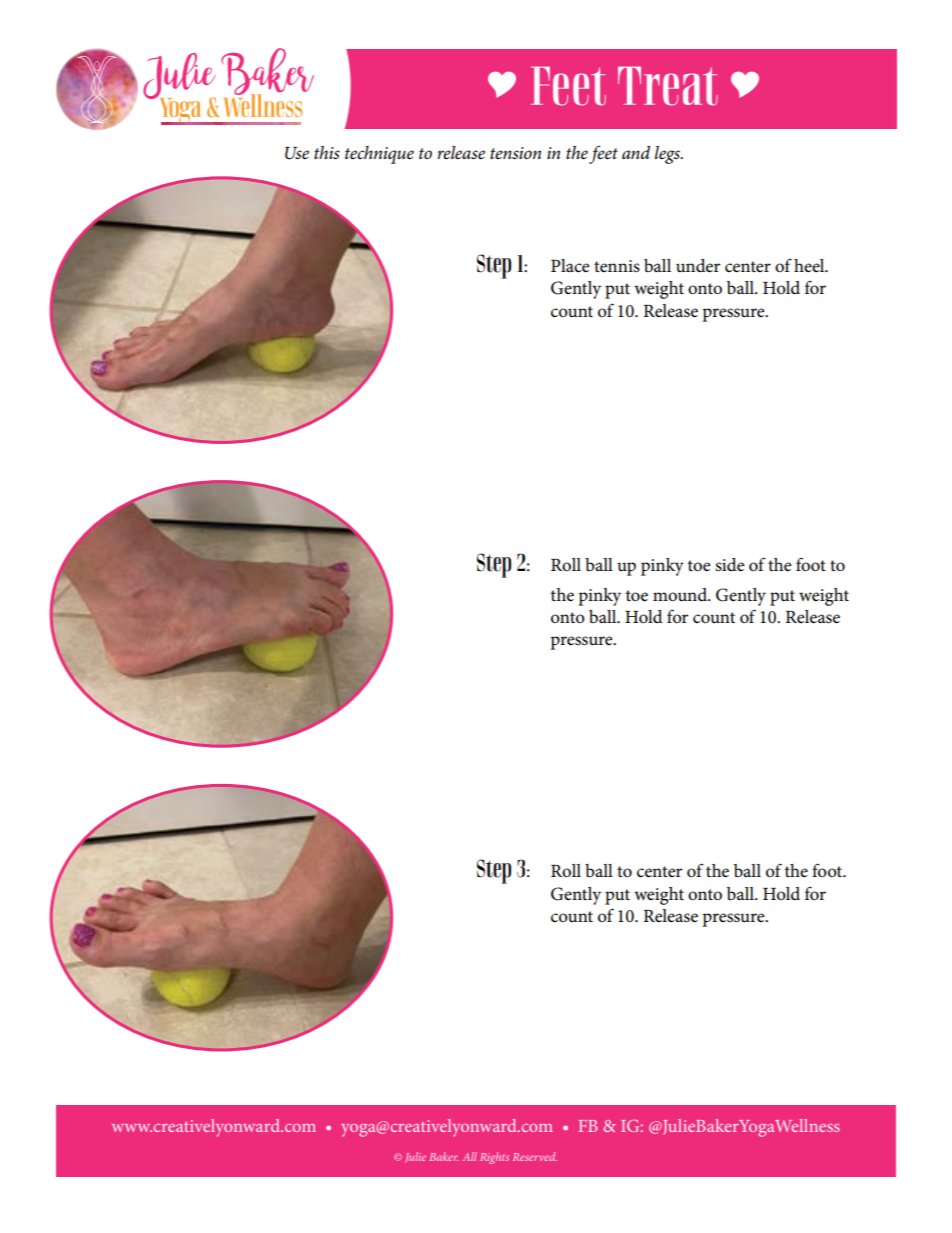 This image has width=952, height=1233. I want to click on mound, so click(681, 595).
